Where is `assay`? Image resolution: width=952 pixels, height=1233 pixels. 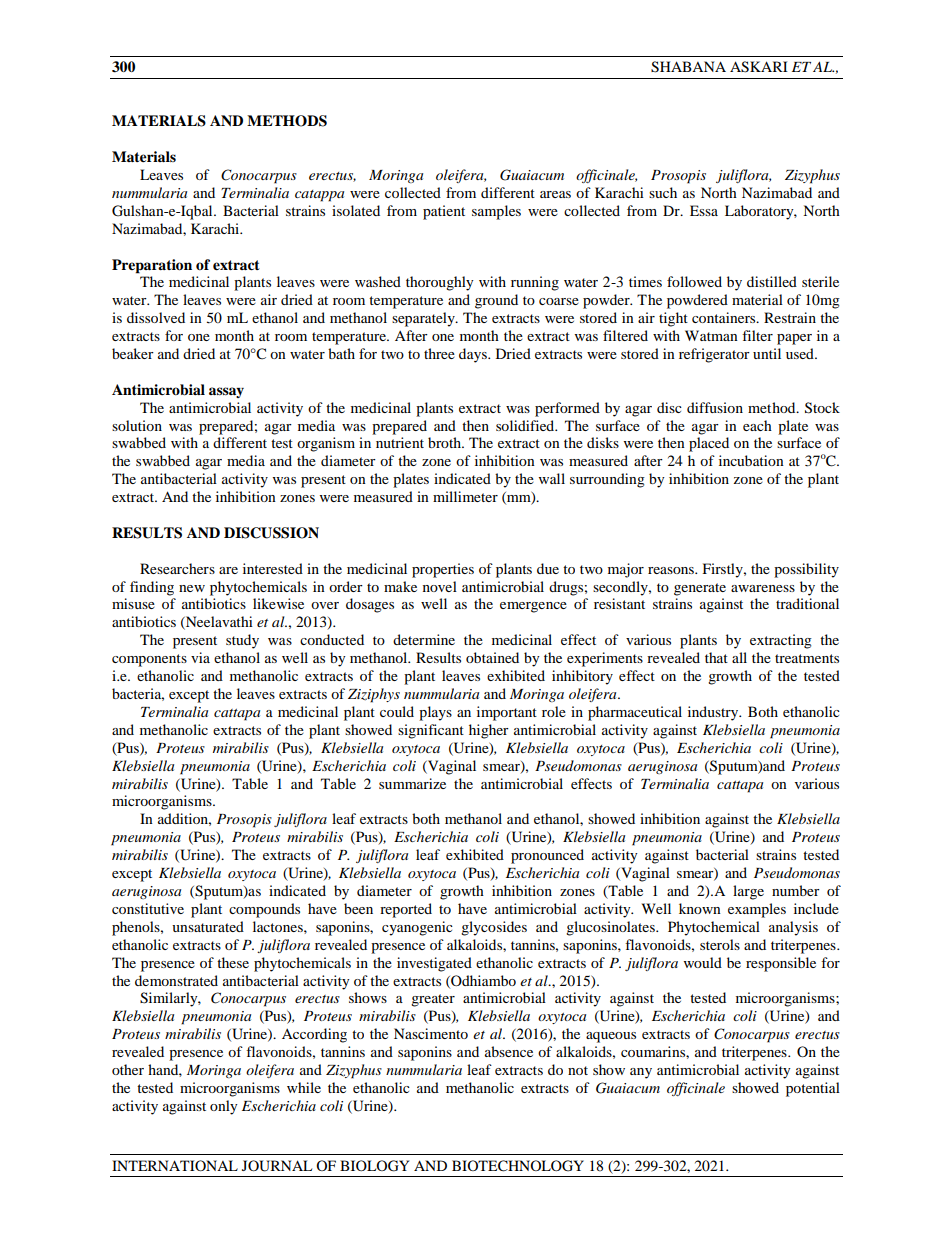
assay is located at coordinates (226, 392).
